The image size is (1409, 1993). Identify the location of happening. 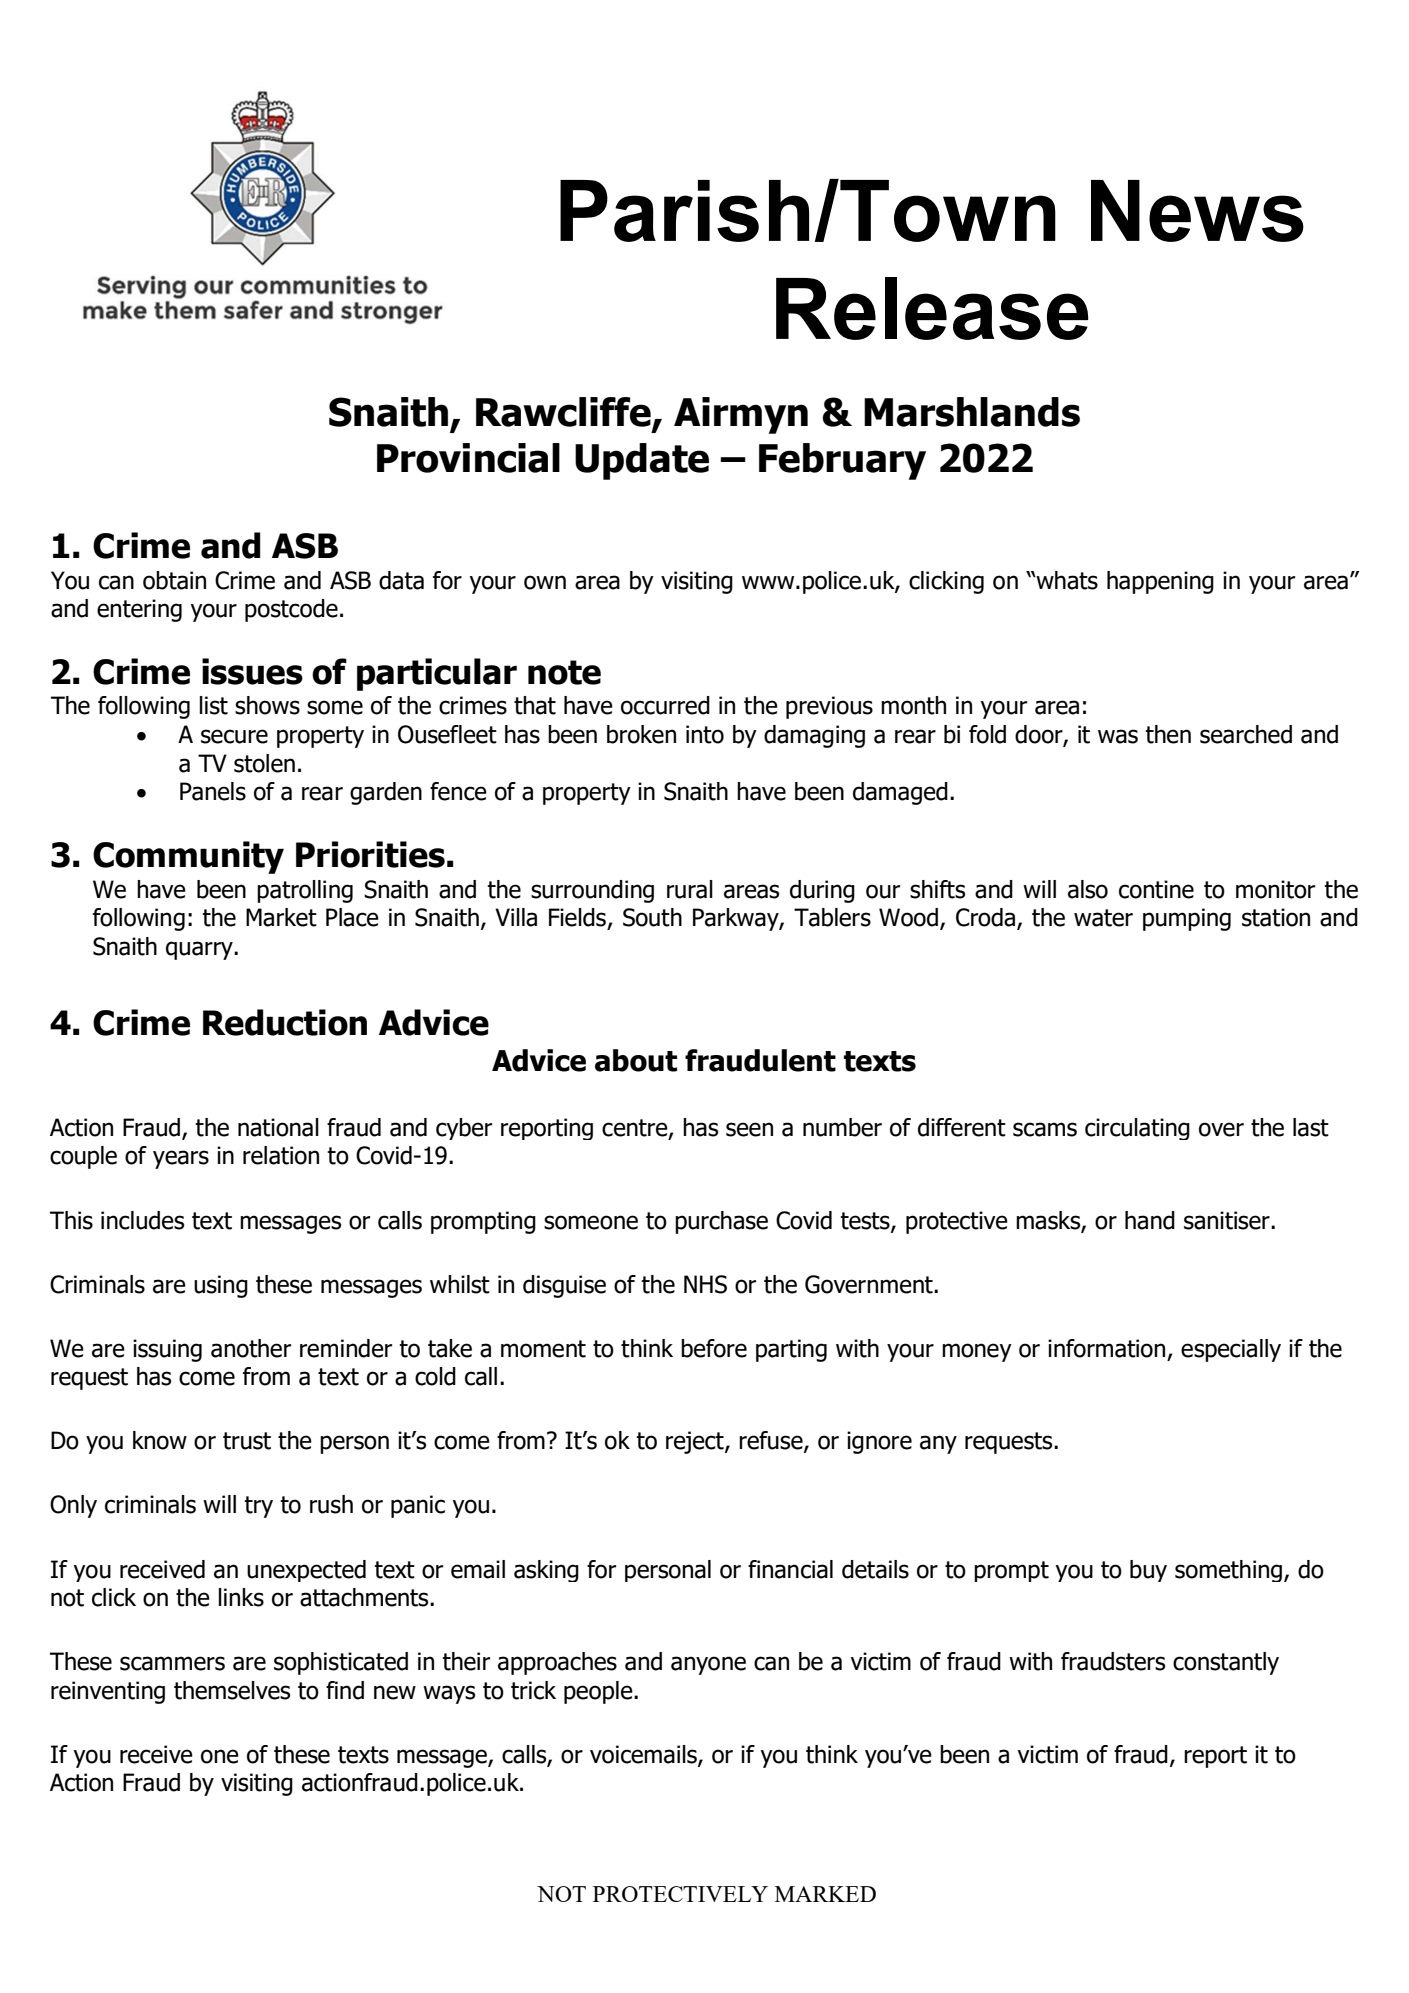
(1160, 582).
